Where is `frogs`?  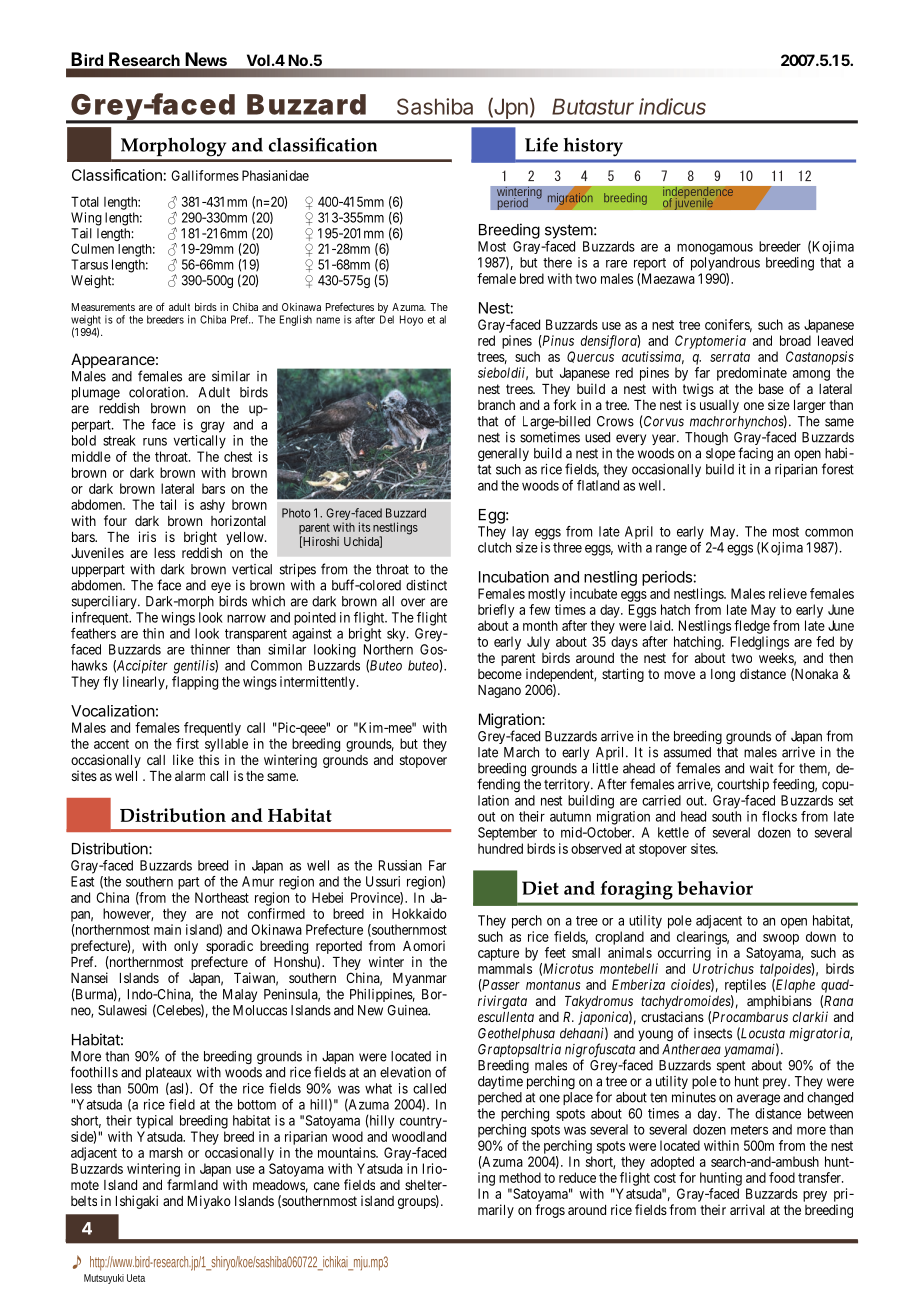 frogs is located at coordinates (550, 1211).
